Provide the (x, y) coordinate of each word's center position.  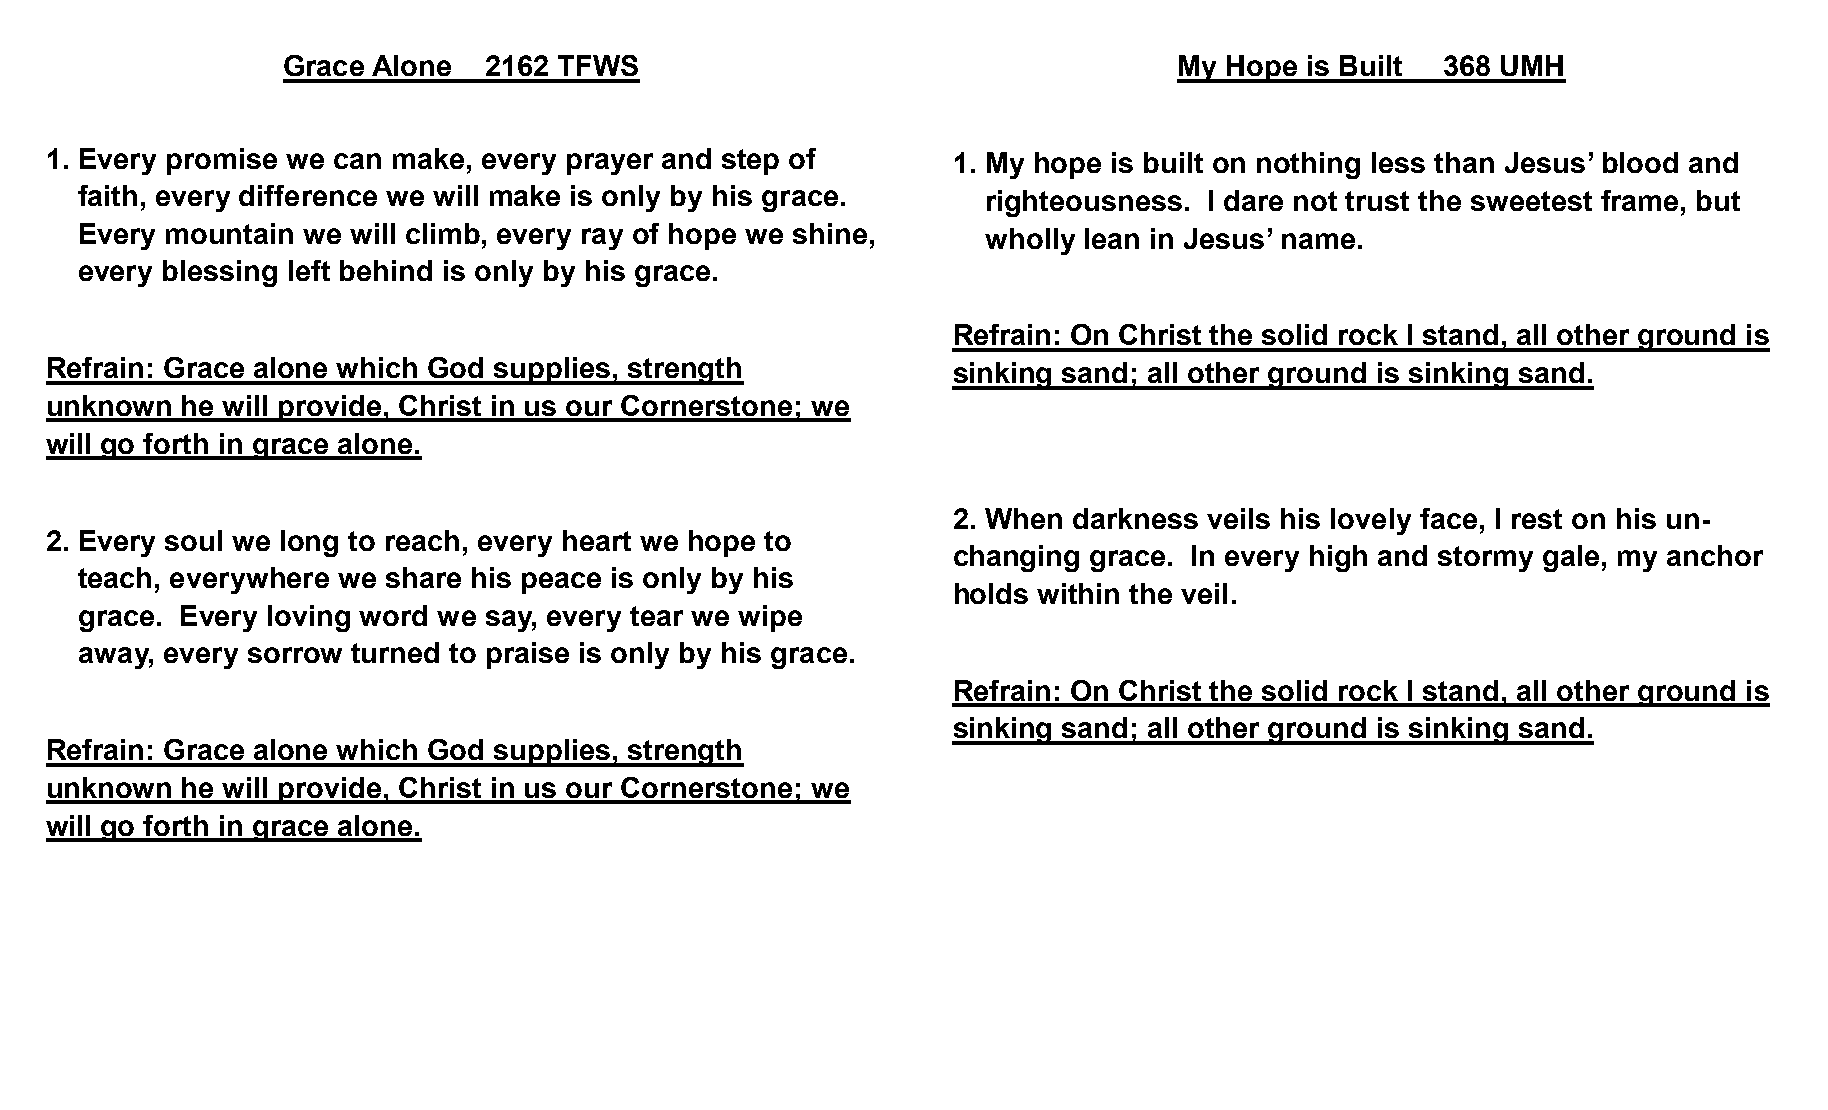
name (1318, 241)
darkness (1135, 518)
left (309, 270)
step (750, 162)
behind (386, 270)
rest (1537, 519)
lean (1112, 238)
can (357, 161)
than (1464, 162)
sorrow (295, 655)
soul (193, 540)
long (309, 543)
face (1448, 518)
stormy (1485, 559)
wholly (1030, 241)
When (1023, 518)
